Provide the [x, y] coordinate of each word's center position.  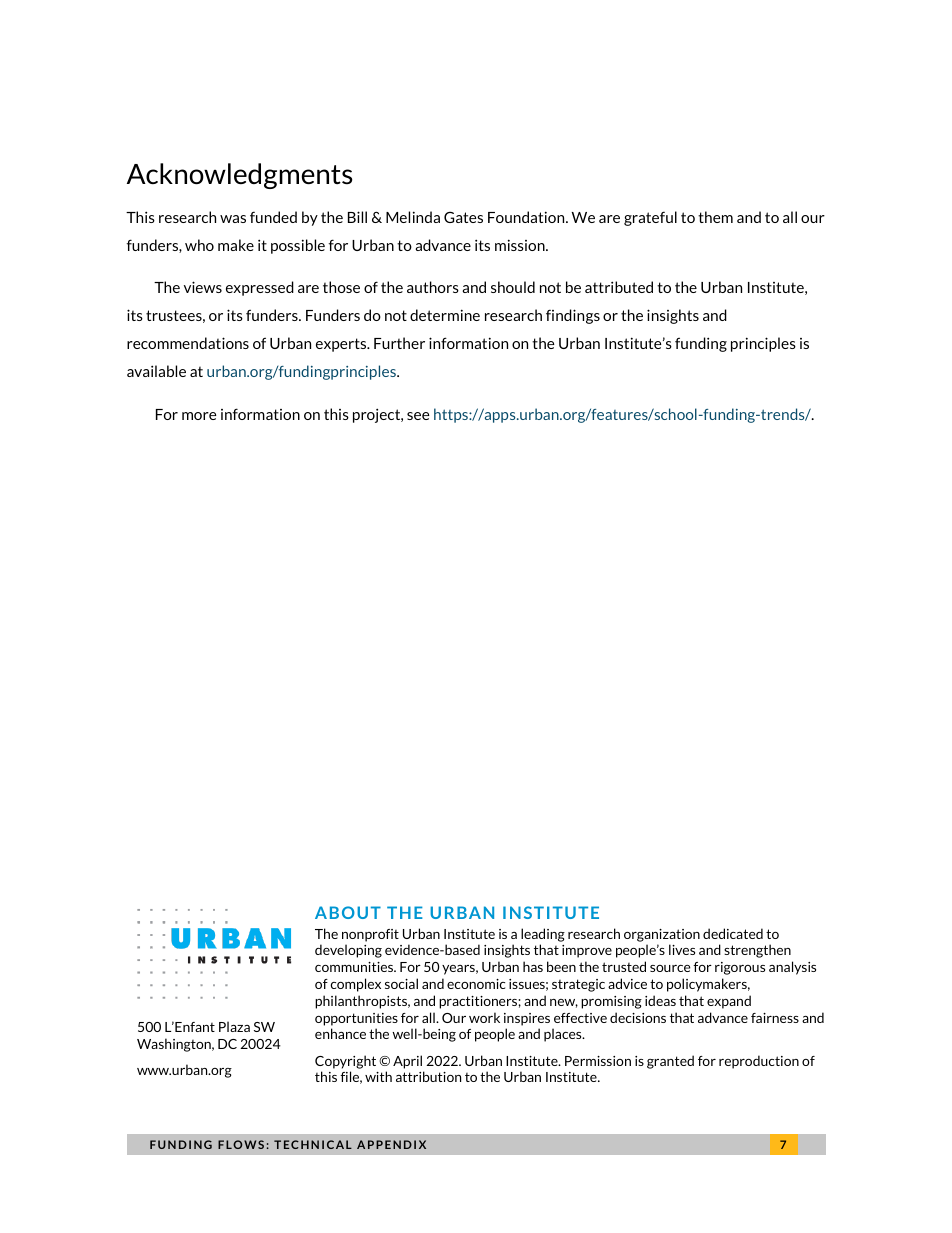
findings [573, 316]
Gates [463, 217]
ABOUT [348, 912]
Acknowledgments [239, 176]
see [418, 416]
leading [543, 935]
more [199, 416]
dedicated [733, 933]
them [715, 217]
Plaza [234, 1026]
